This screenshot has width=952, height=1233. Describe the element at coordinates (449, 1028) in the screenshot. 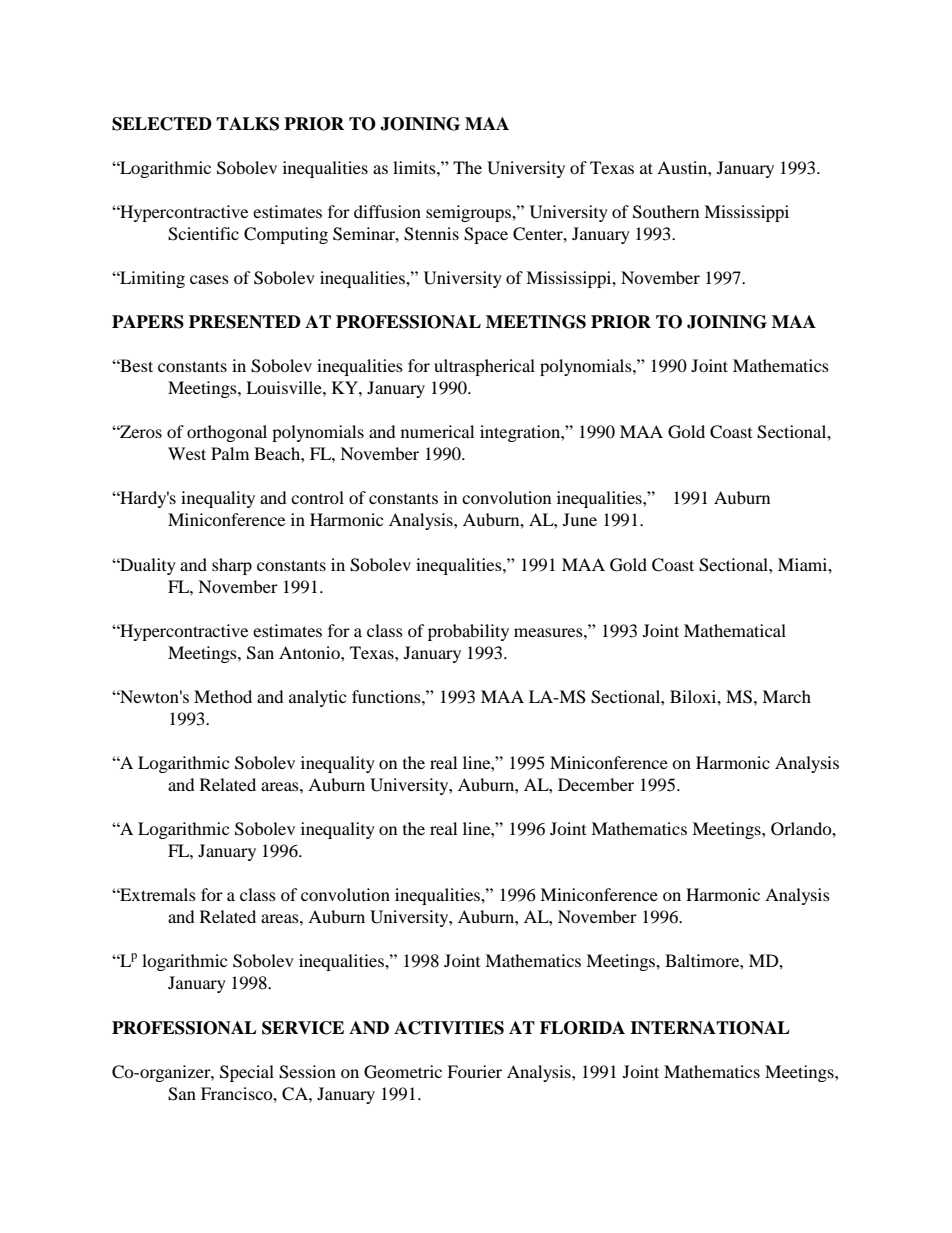

I see `ACTIVITIES` at that location.
